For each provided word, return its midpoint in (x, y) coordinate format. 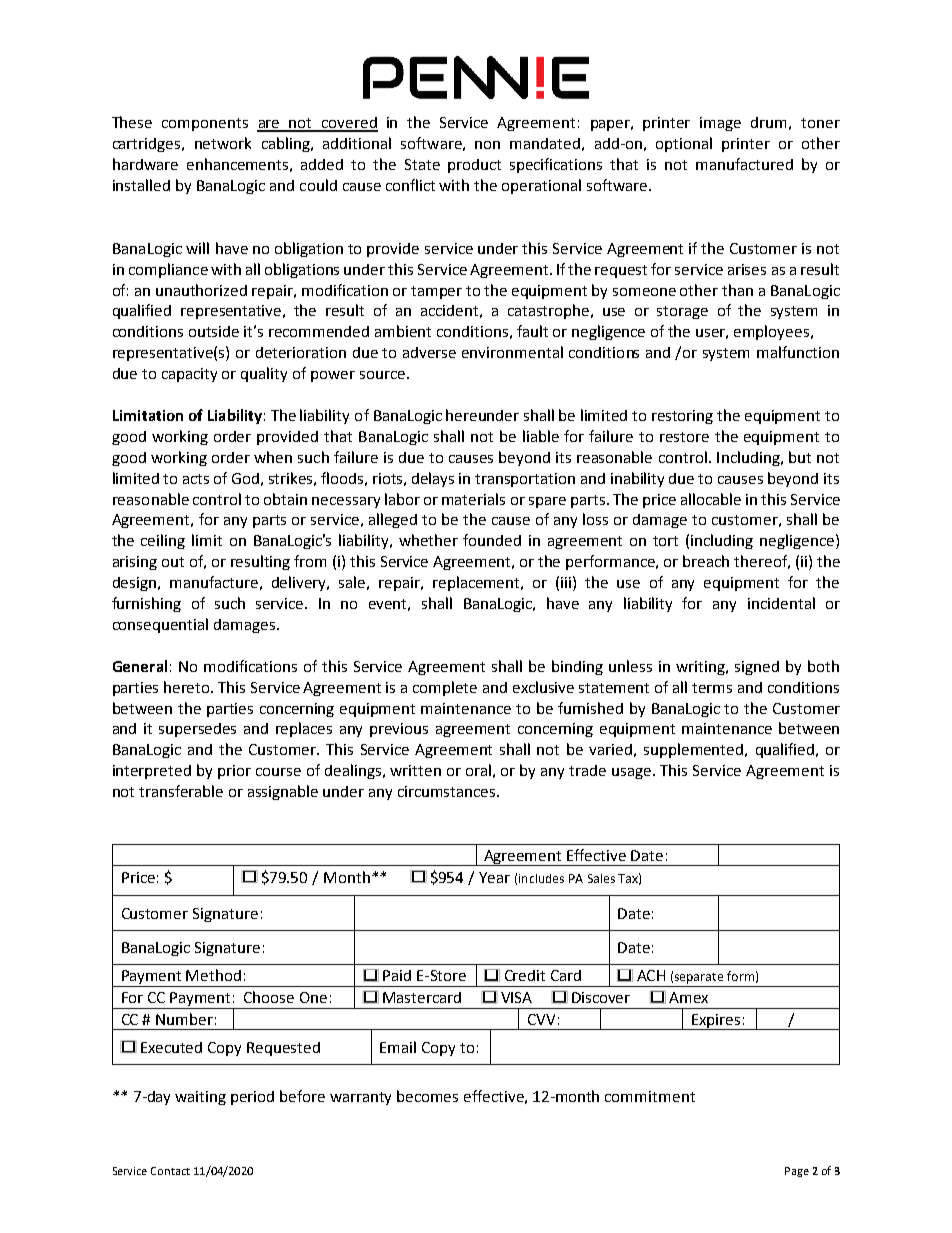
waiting (200, 1098)
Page (797, 1172)
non (487, 145)
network (223, 143)
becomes (427, 1096)
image (720, 124)
